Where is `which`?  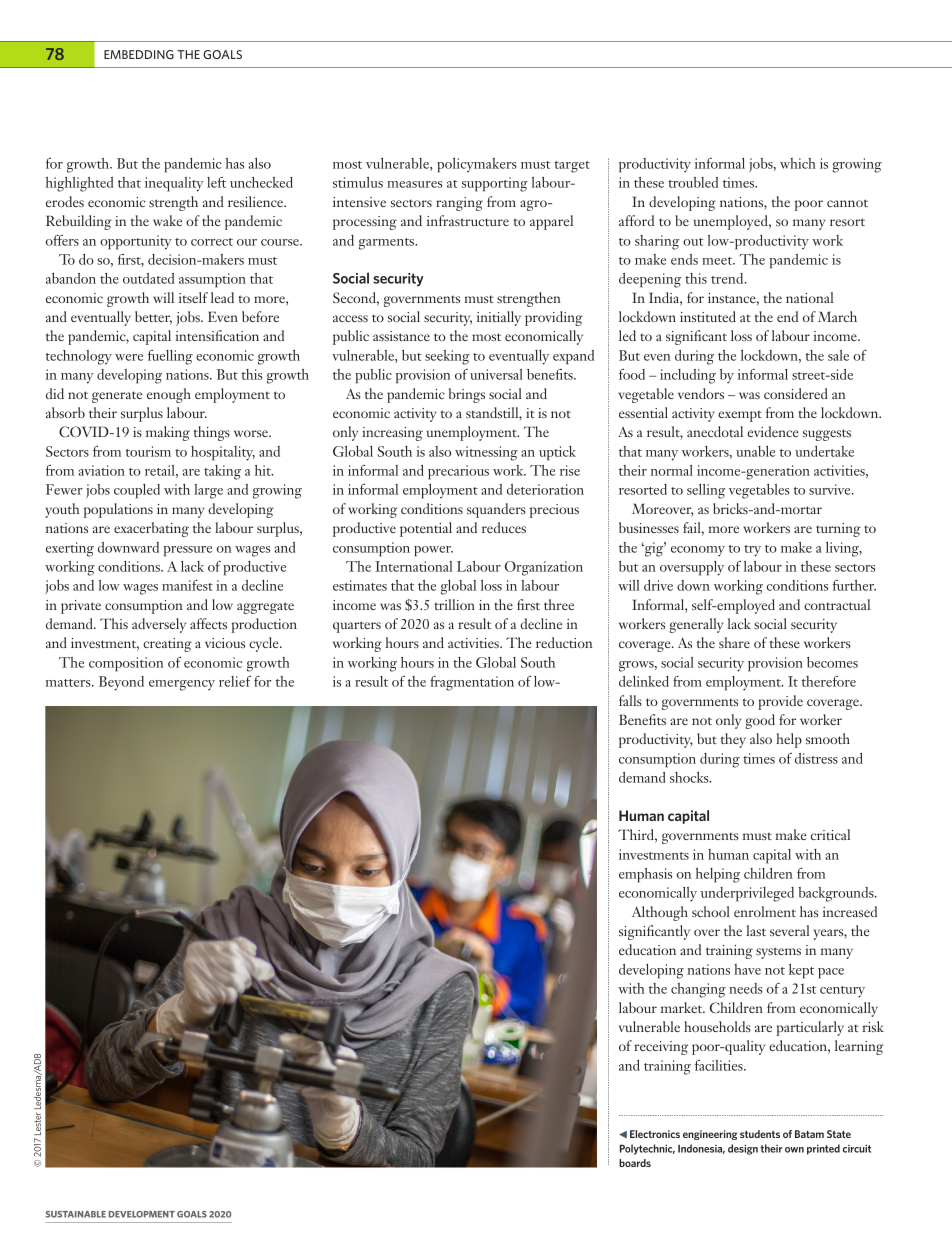
which is located at coordinates (798, 163).
